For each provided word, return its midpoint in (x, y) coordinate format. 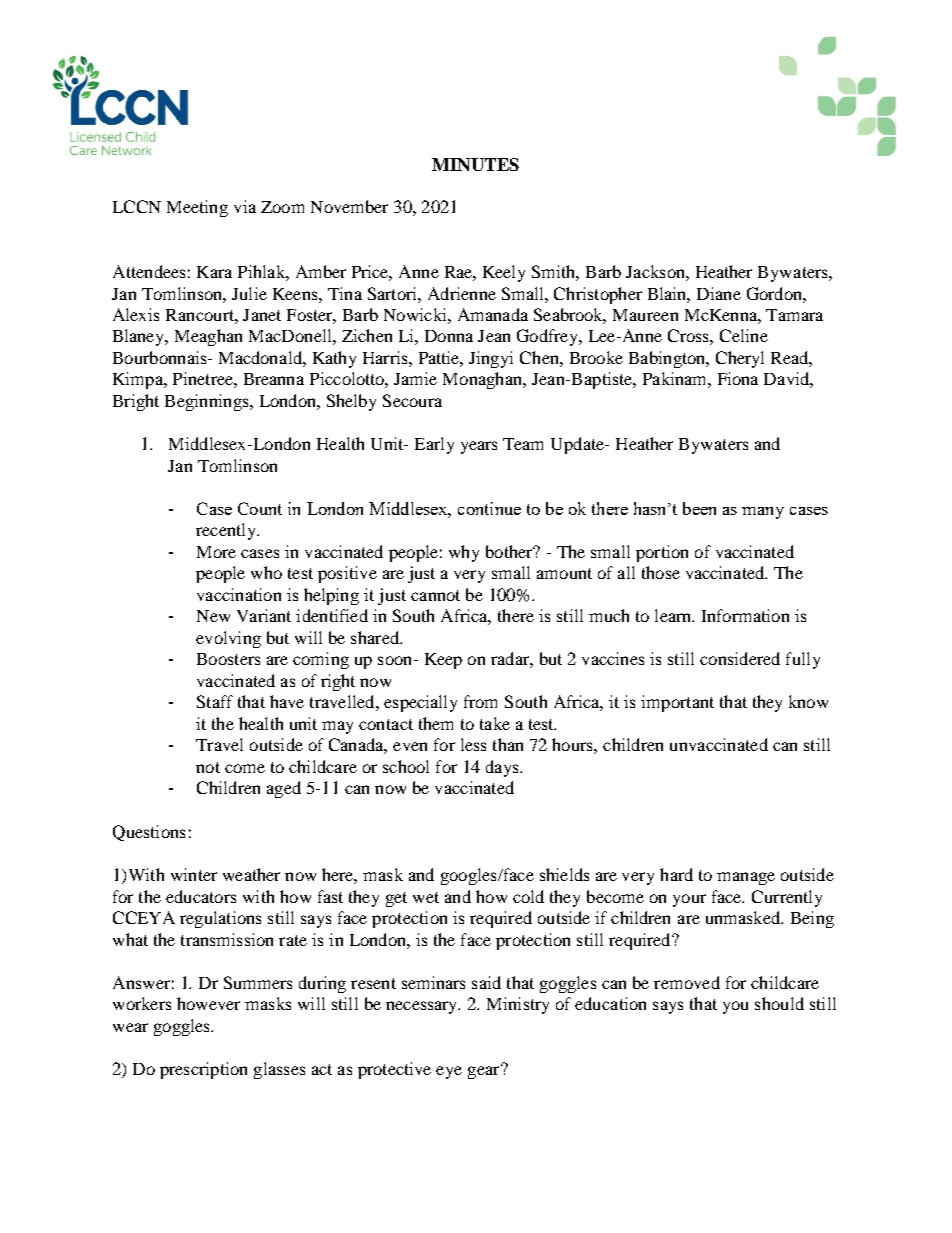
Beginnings (208, 402)
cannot (435, 595)
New (213, 616)
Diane (719, 293)
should (779, 1003)
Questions (149, 833)
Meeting (197, 208)
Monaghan (484, 380)
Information (745, 615)
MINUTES (475, 164)
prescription (203, 1070)
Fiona (738, 378)
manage (746, 878)
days (503, 768)
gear (485, 1071)
